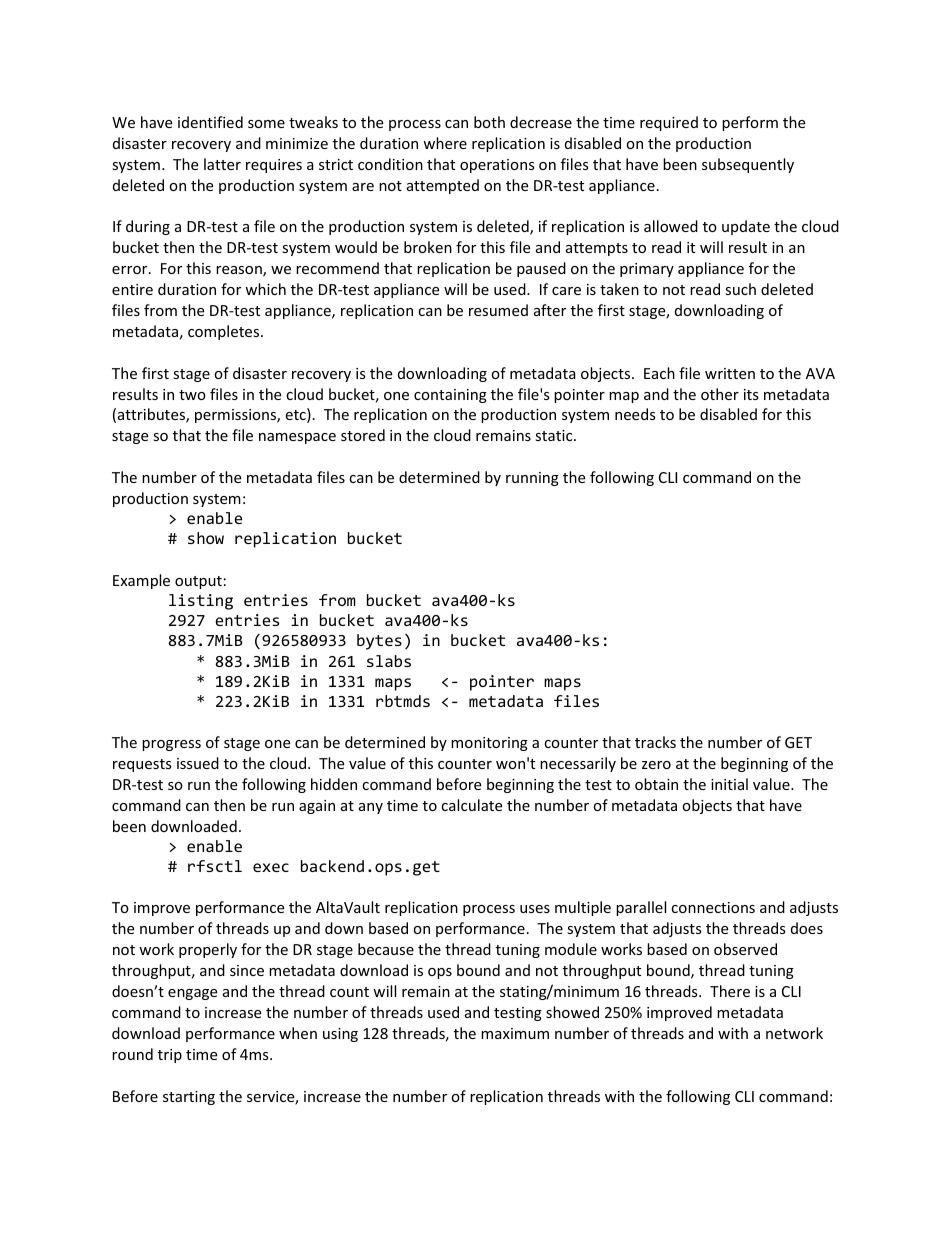 Image resolution: width=952 pixels, height=1233 pixels. What do you see at coordinates (201, 602) in the screenshot?
I see `listing` at bounding box center [201, 602].
